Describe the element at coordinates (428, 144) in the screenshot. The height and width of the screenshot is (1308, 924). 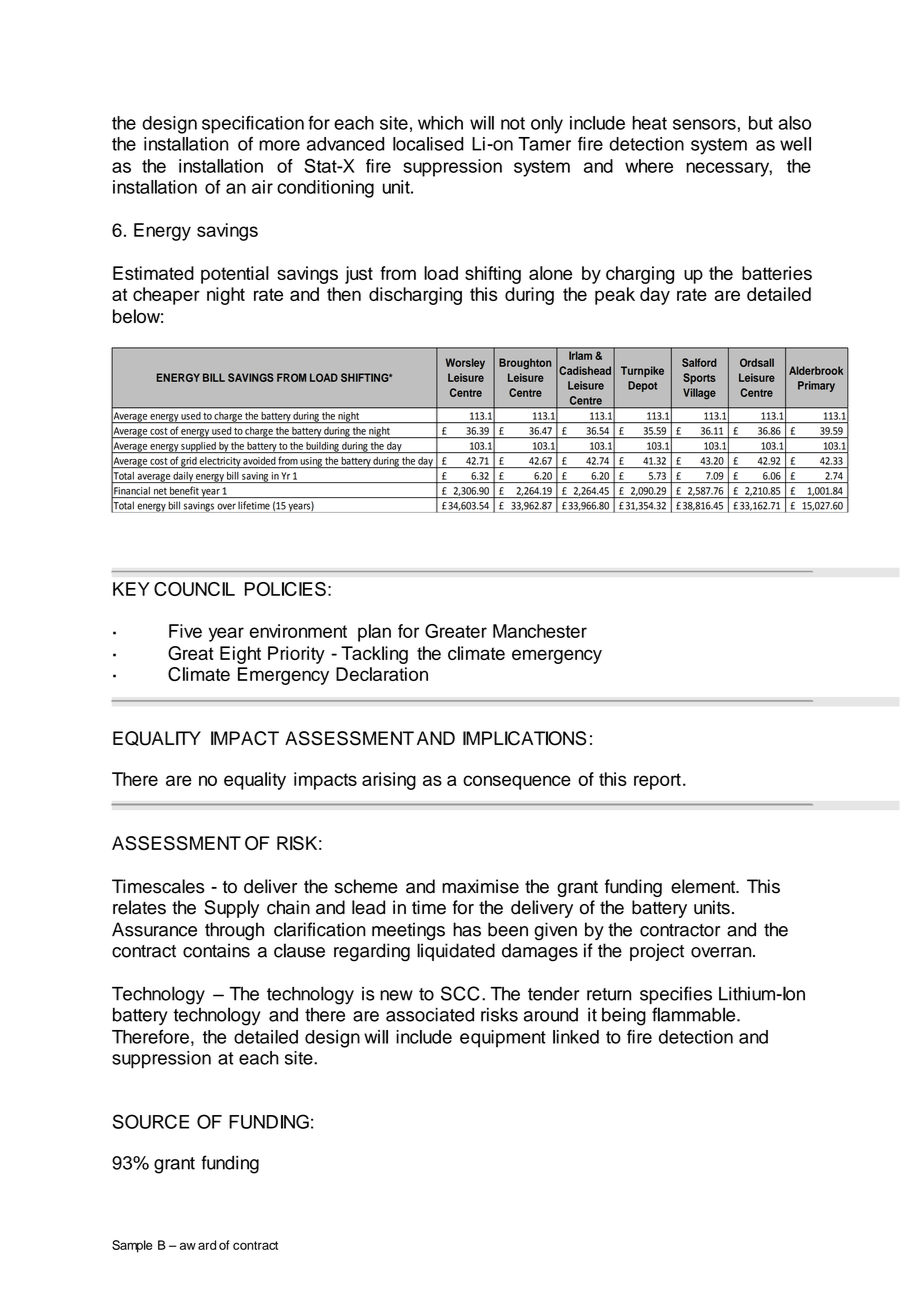
I see `localised` at that location.
